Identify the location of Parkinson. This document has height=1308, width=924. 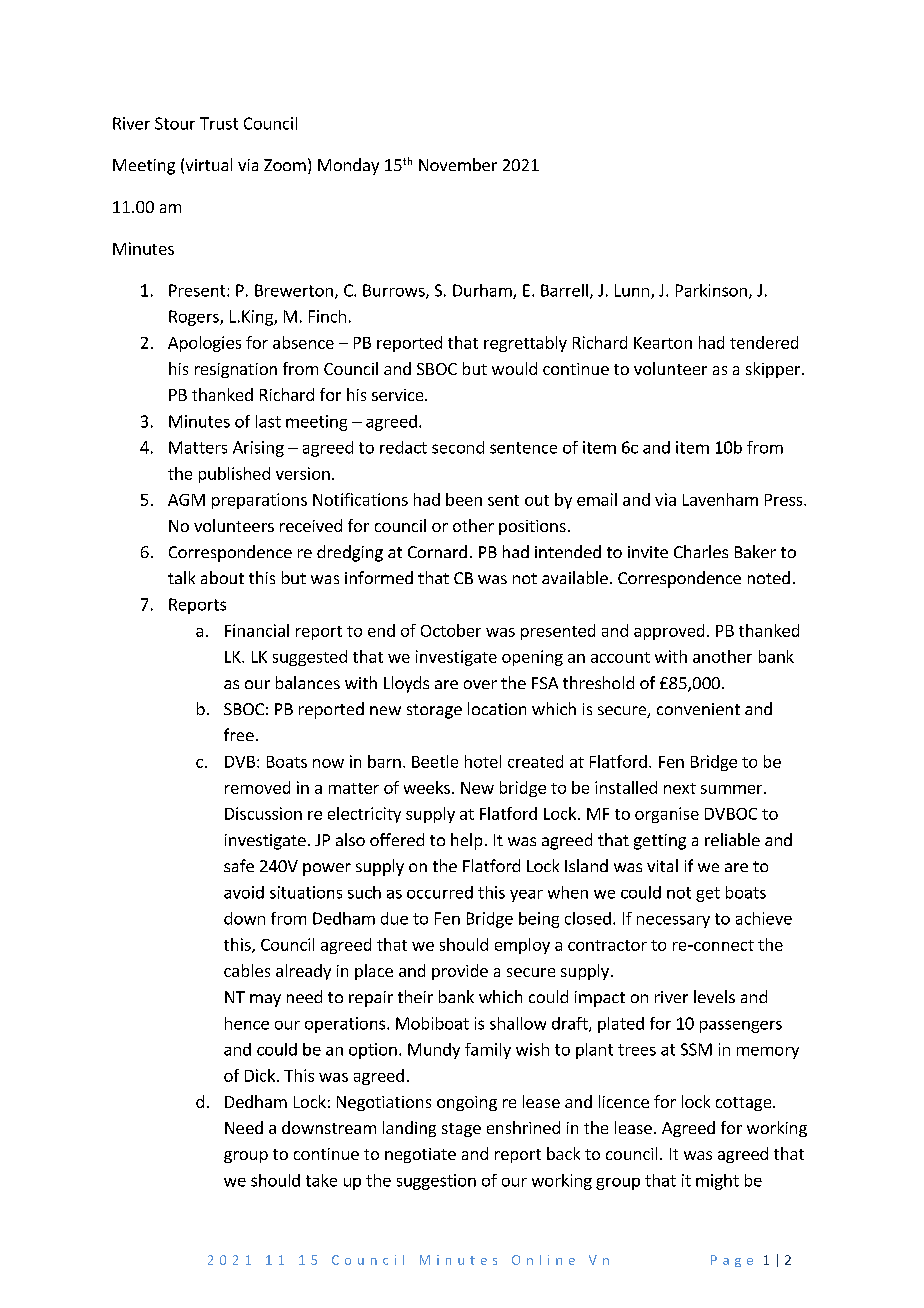
(711, 290).
